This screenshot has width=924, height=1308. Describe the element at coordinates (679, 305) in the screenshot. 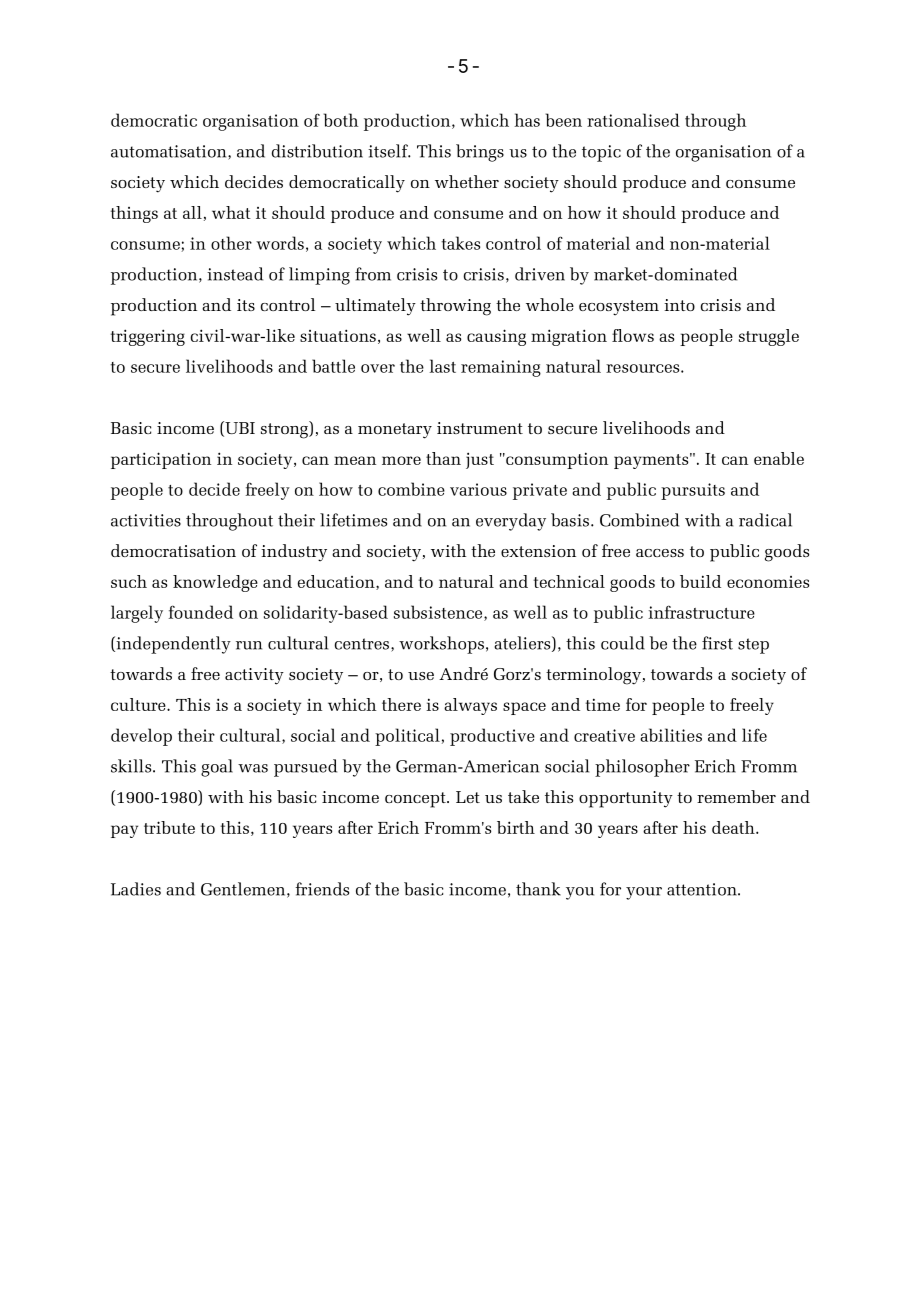

I see `into` at that location.
